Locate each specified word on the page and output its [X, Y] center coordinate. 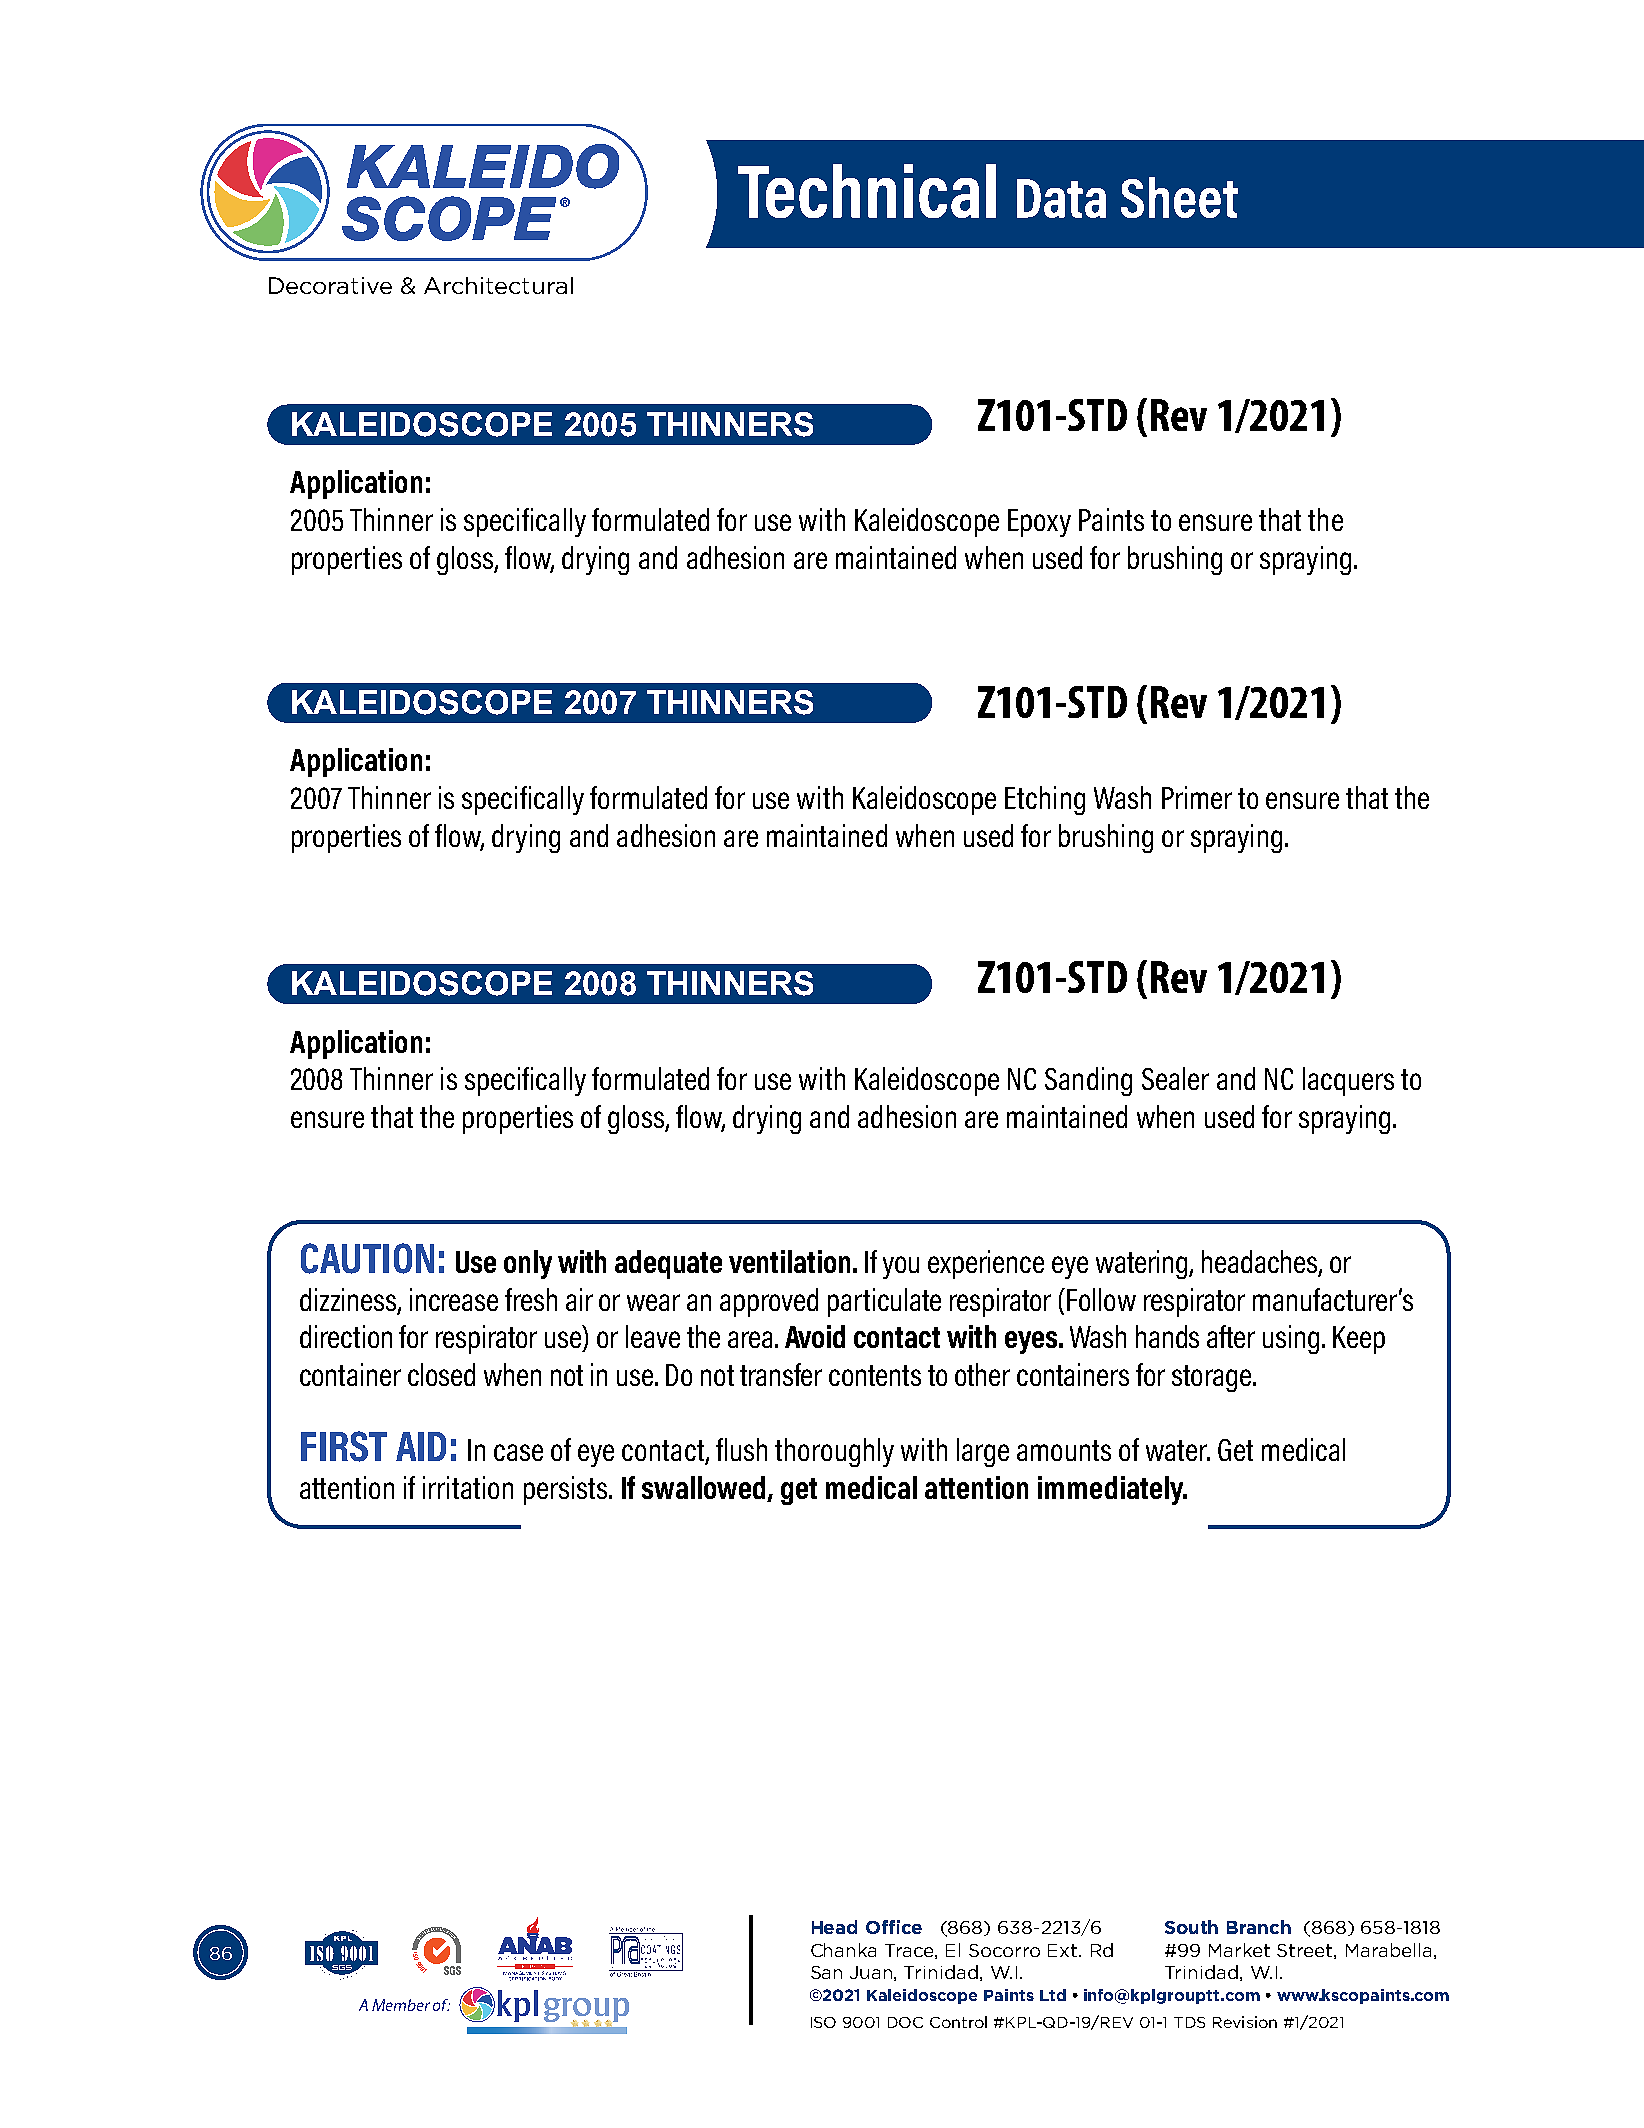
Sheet [1179, 197]
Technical [867, 191]
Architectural [498, 285]
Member [401, 2005]
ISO [823, 2022]
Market [1239, 1950]
